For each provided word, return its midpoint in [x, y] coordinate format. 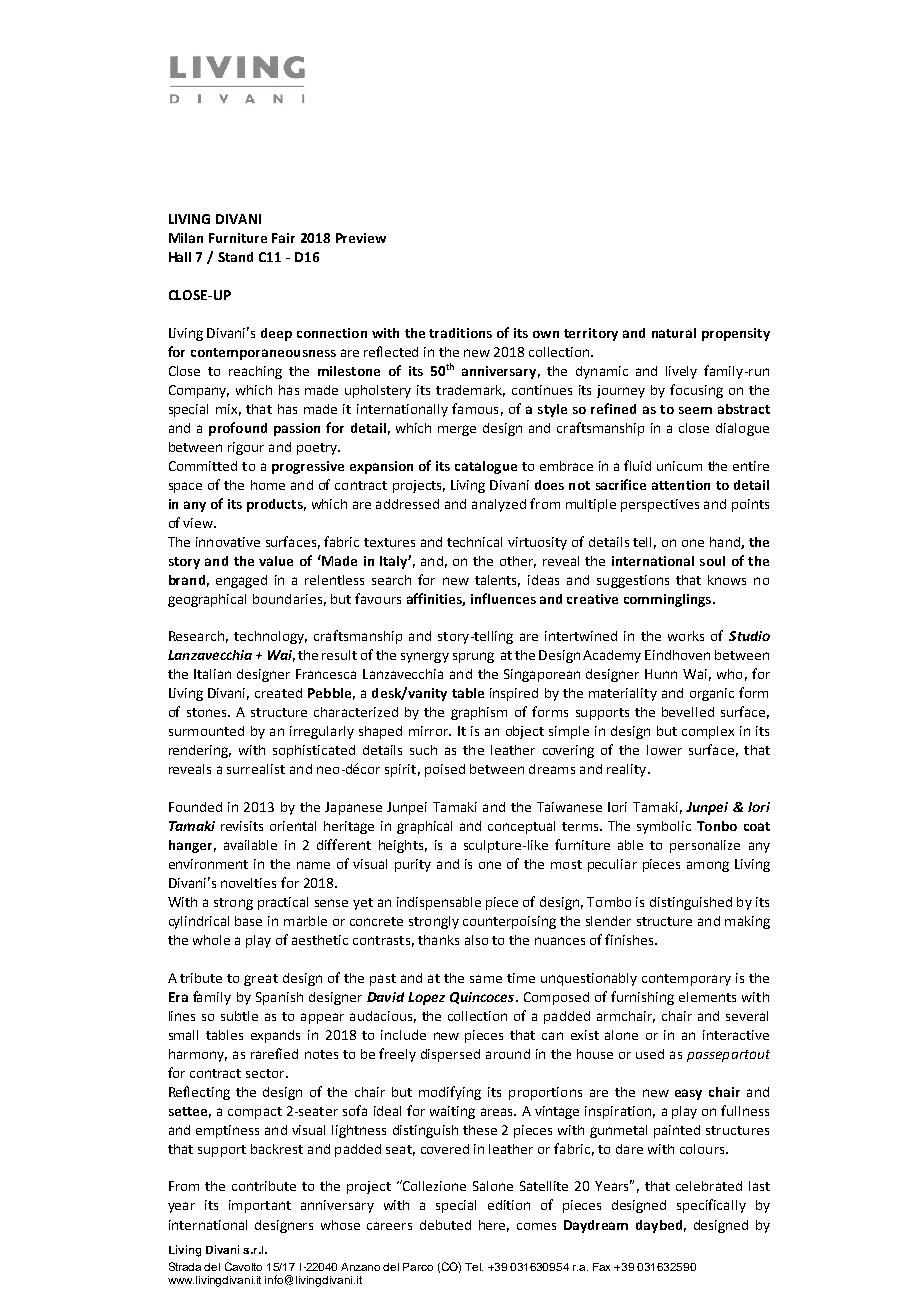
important [260, 1206]
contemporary [686, 980]
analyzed [499, 505]
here [494, 1226]
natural [674, 333]
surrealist [256, 769]
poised [445, 770]
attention [681, 485]
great [261, 980]
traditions [460, 333]
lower [664, 750]
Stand [235, 257]
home [268, 485]
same [486, 979]
